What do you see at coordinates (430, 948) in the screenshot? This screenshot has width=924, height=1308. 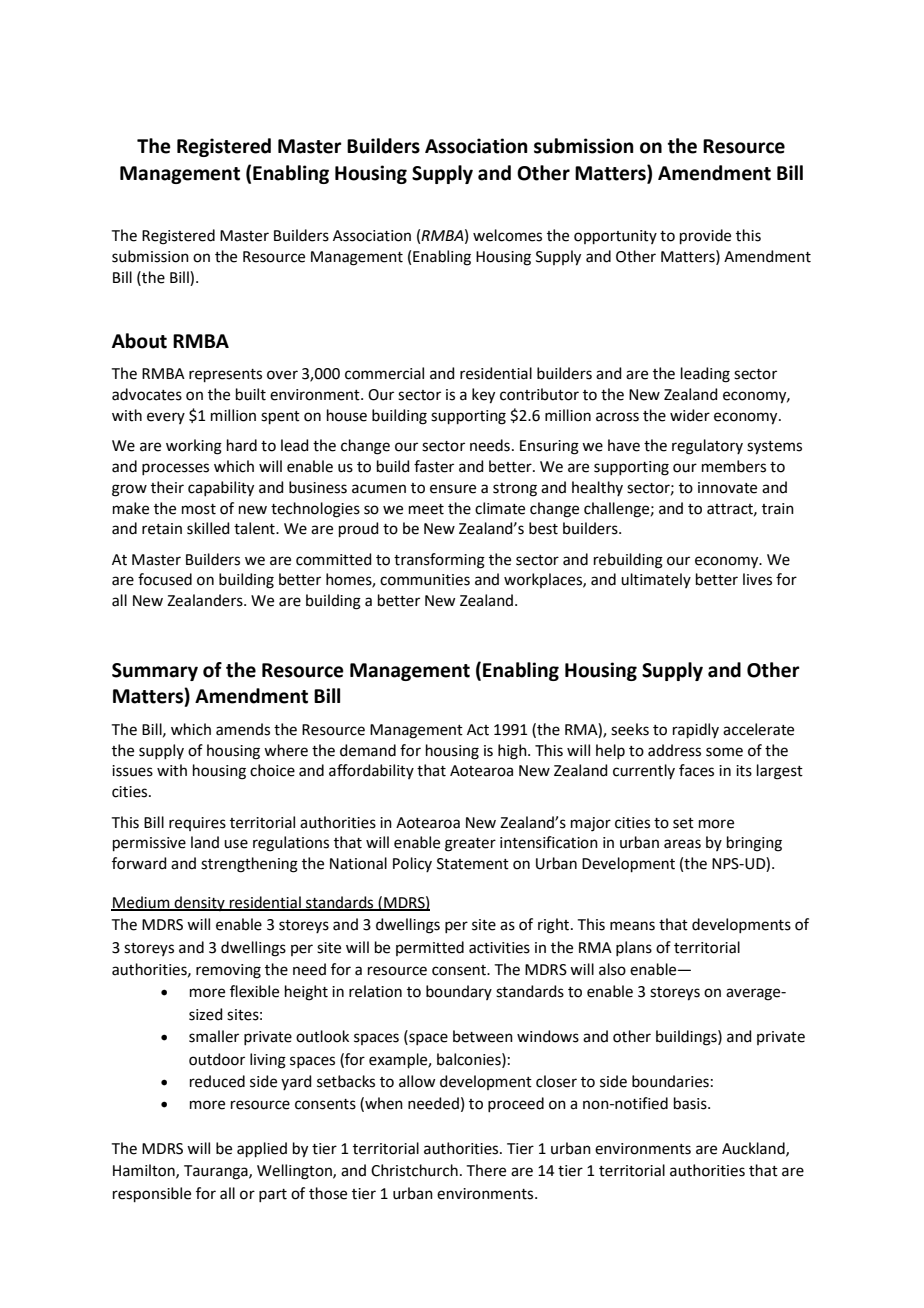 I see `permitted` at bounding box center [430, 948].
